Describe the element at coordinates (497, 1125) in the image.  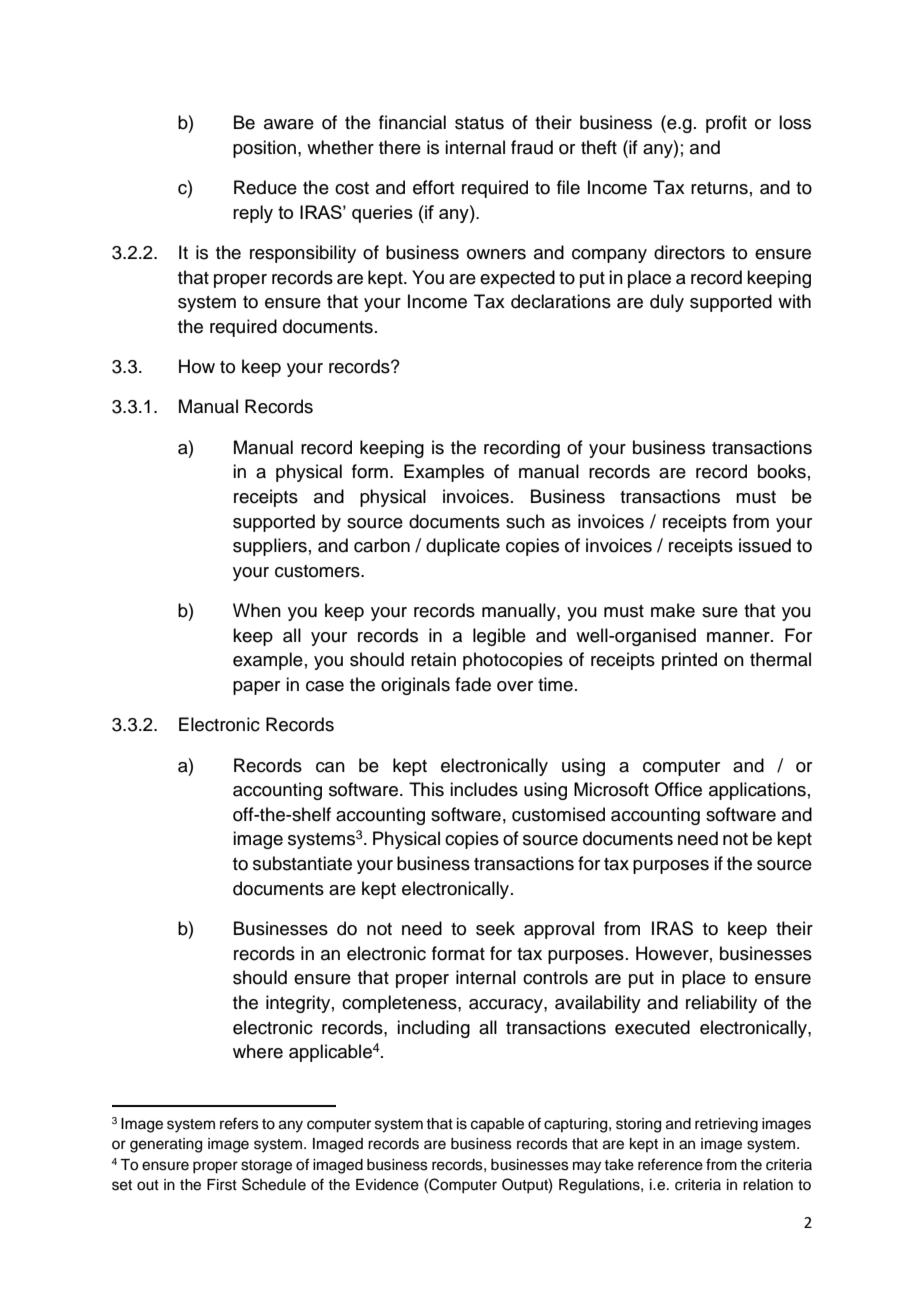
I see `capable` at that location.
